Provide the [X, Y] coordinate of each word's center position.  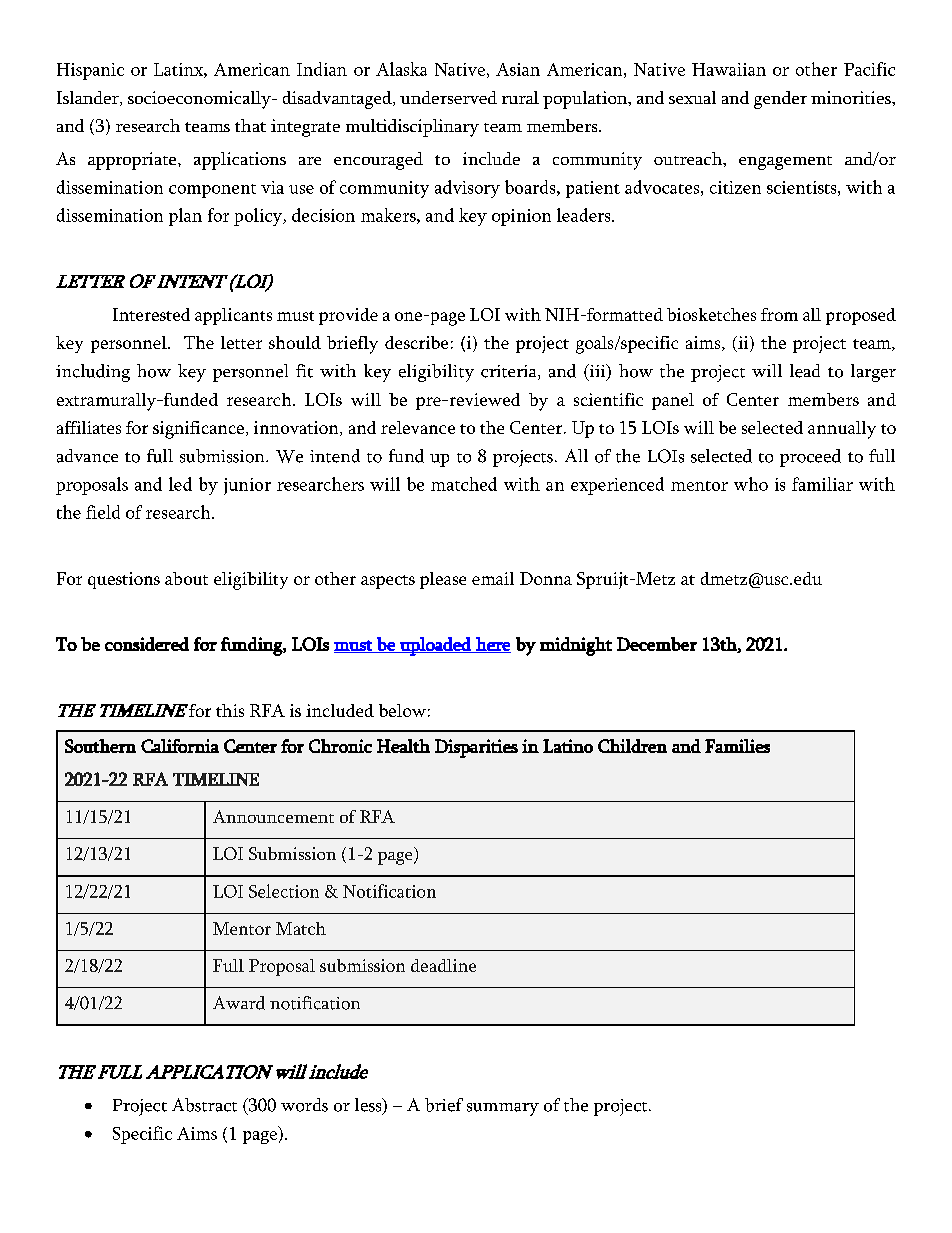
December [657, 644]
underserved [448, 97]
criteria [510, 372]
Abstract [204, 1105]
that [250, 125]
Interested [151, 314]
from [779, 314]
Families [737, 746]
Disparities [476, 748]
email [493, 578]
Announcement [273, 816]
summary [503, 1109]
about [186, 578]
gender [780, 100]
